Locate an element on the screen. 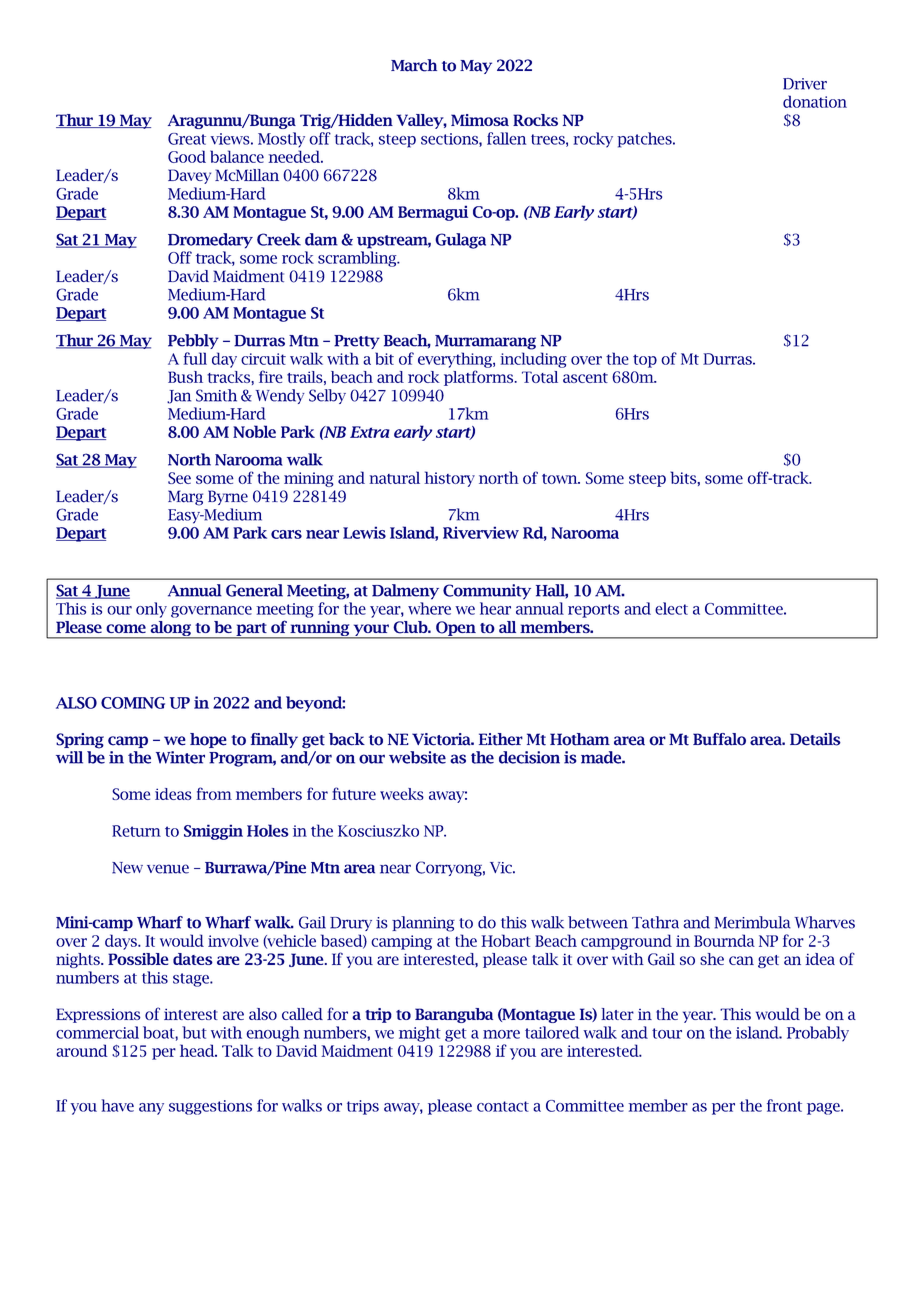 The height and width of the screenshot is (1308, 924). Return is located at coordinates (136, 831).
